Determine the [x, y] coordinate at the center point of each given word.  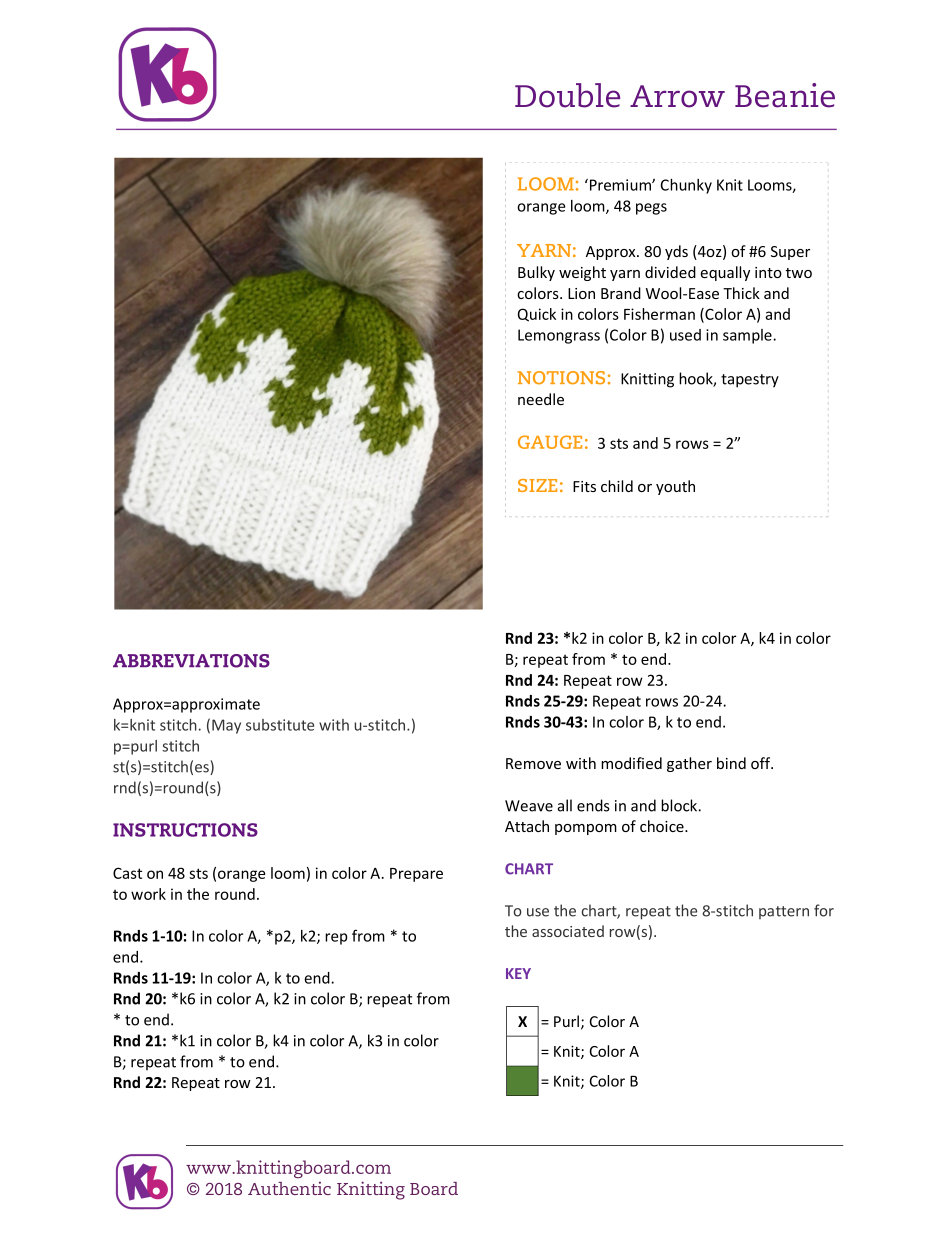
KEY [518, 973]
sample [748, 336]
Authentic [289, 1188]
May [226, 726]
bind [731, 763]
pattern [784, 912]
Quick [537, 315]
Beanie [785, 95]
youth [675, 487]
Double [567, 95]
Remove [533, 763]
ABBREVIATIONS [191, 661]
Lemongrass [559, 336]
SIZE [537, 485]
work [148, 894]
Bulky [536, 273]
